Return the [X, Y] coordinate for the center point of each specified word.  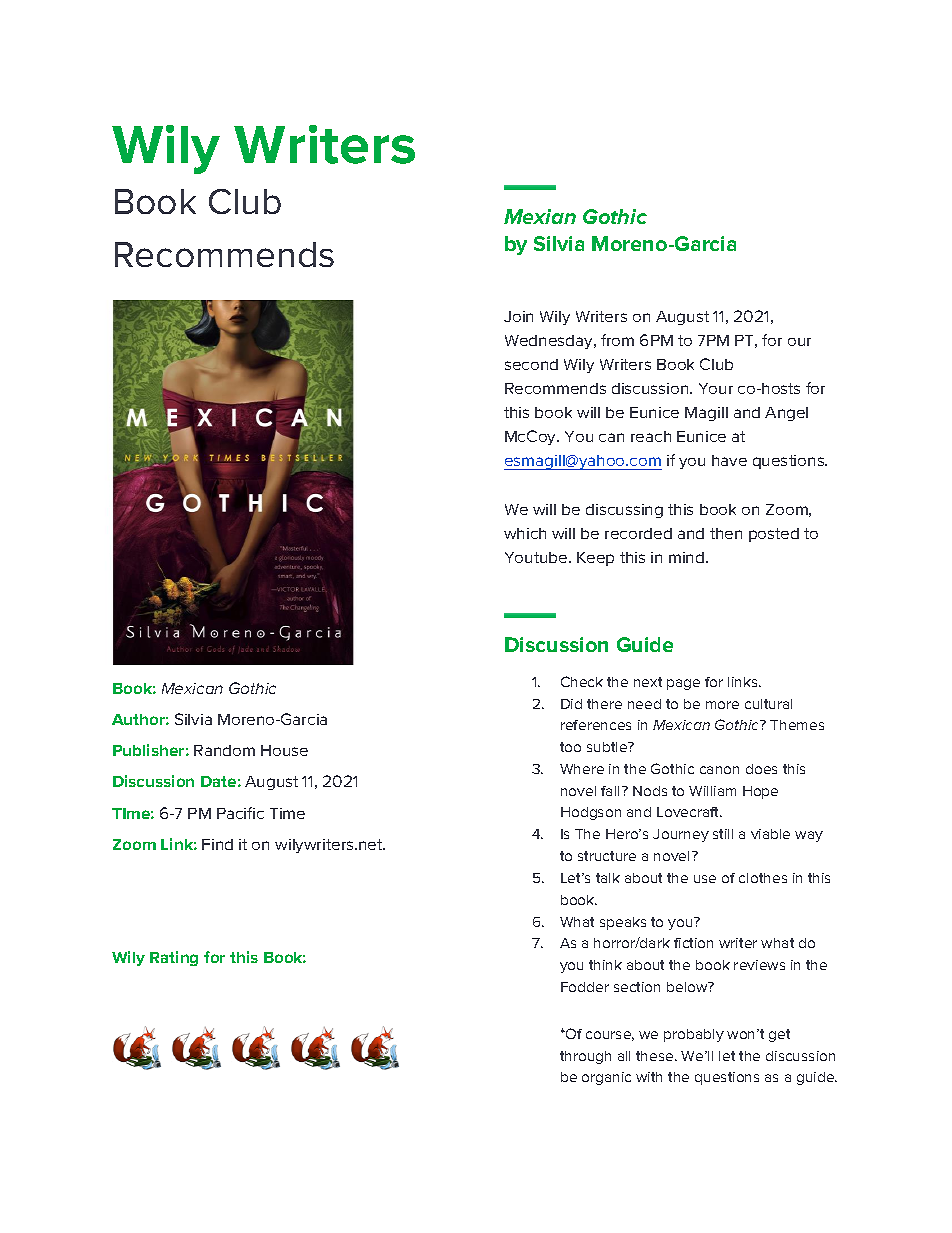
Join [518, 316]
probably [694, 1035]
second [531, 364]
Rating [174, 958]
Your [716, 388]
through [585, 1057]
